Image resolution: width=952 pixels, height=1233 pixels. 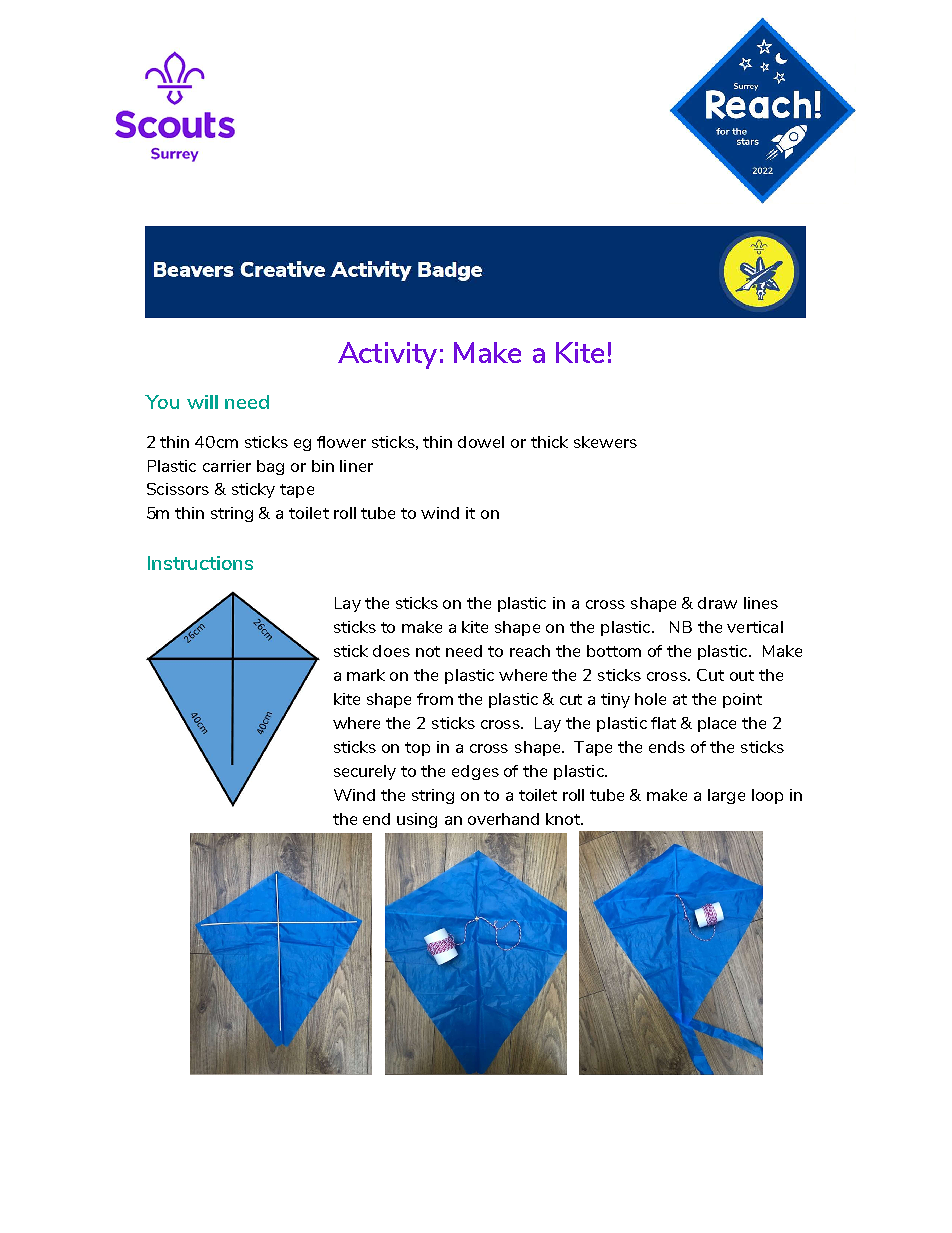 I want to click on Instructions, so click(x=200, y=563).
